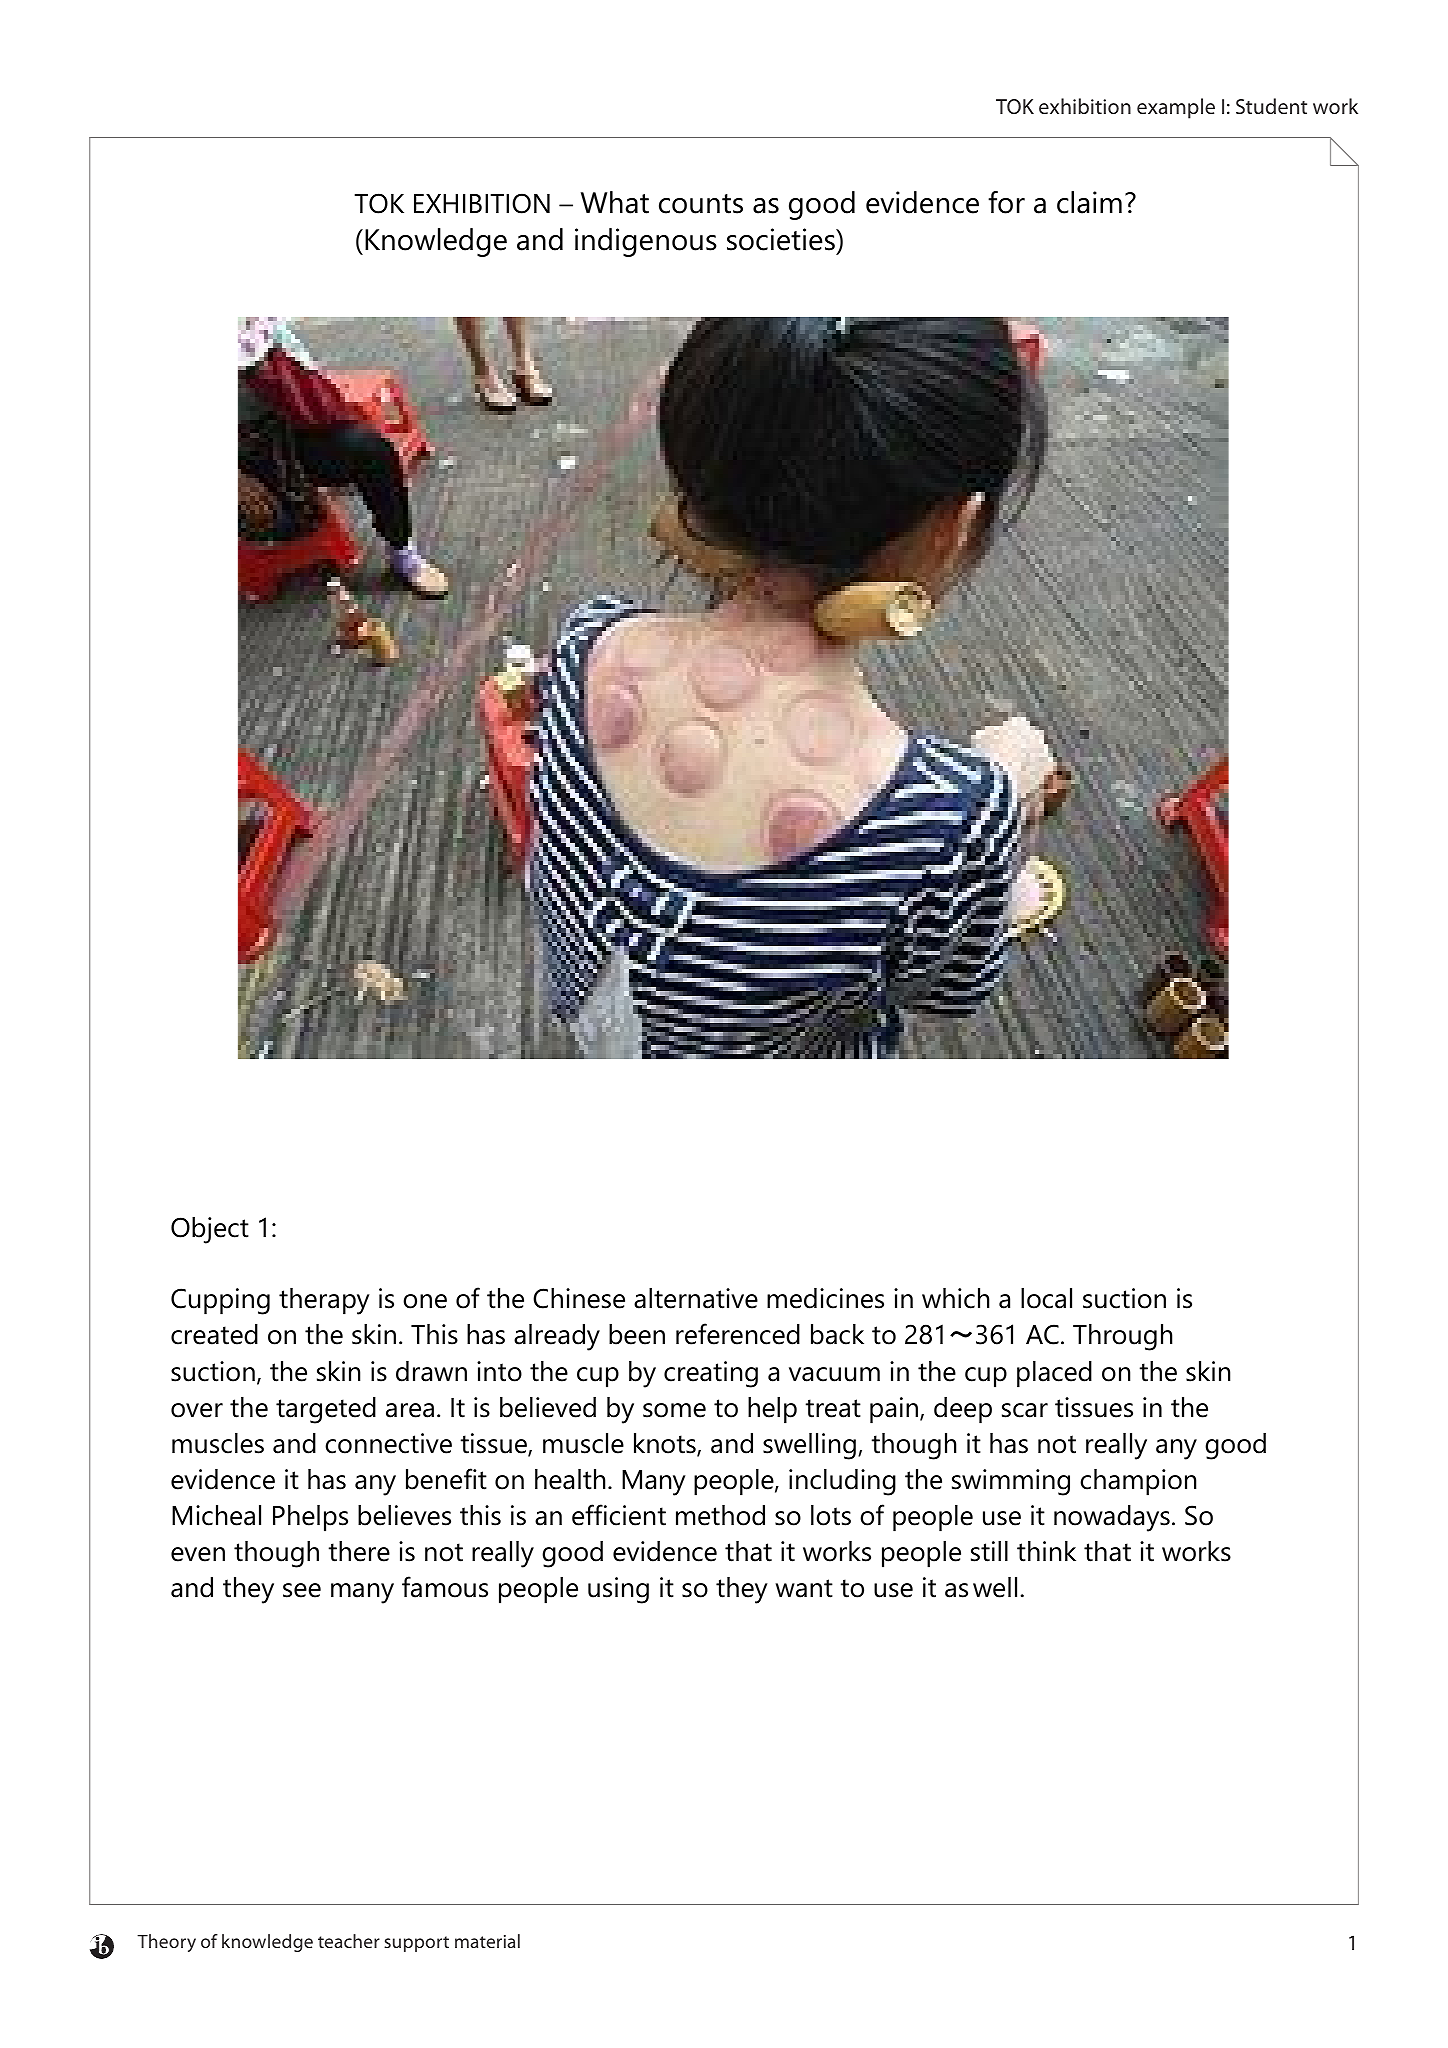 The image size is (1448, 2048). Describe the element at coordinates (302, 1590) in the document. I see `see` at that location.
